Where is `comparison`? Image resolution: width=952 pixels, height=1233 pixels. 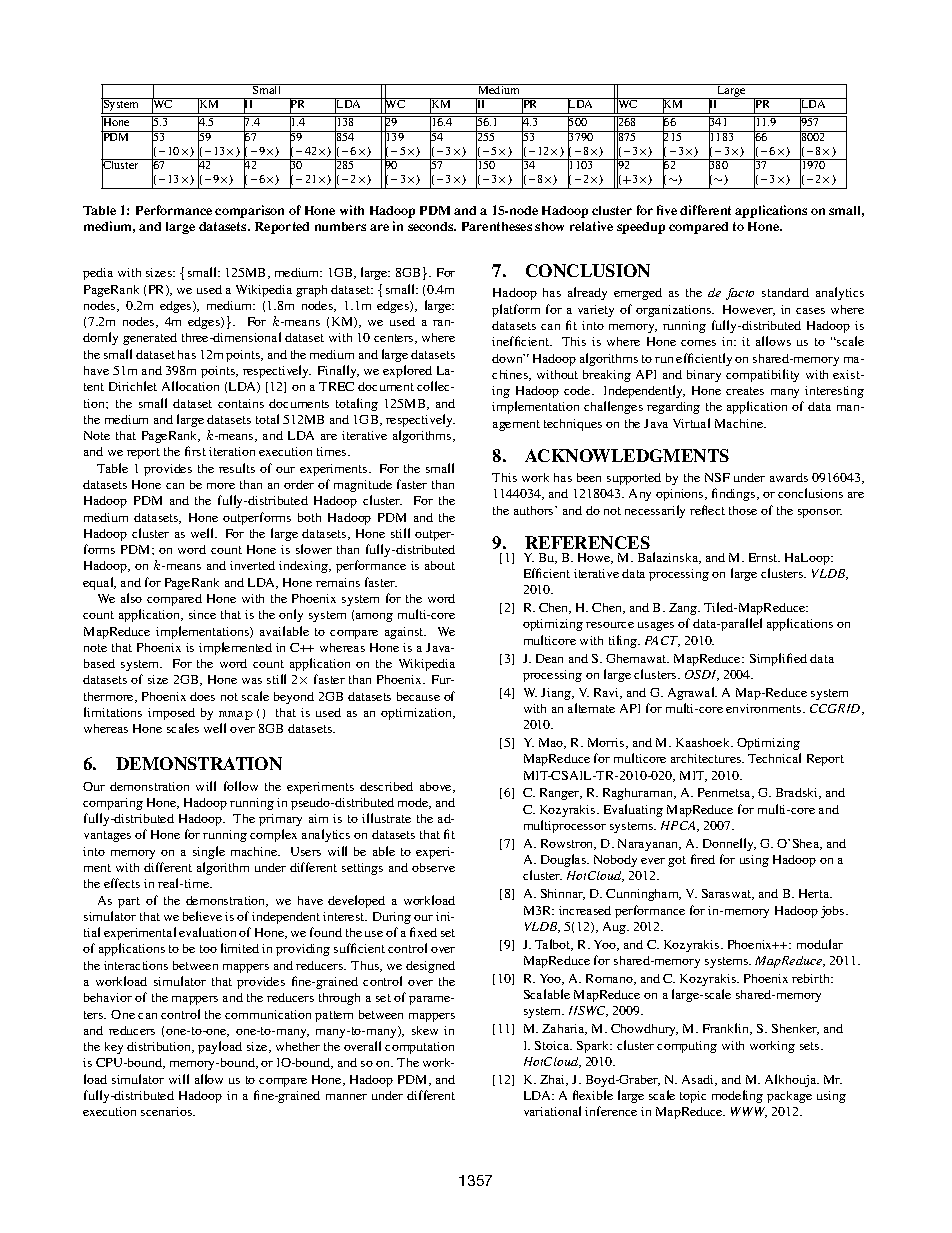
comparison is located at coordinates (249, 211).
